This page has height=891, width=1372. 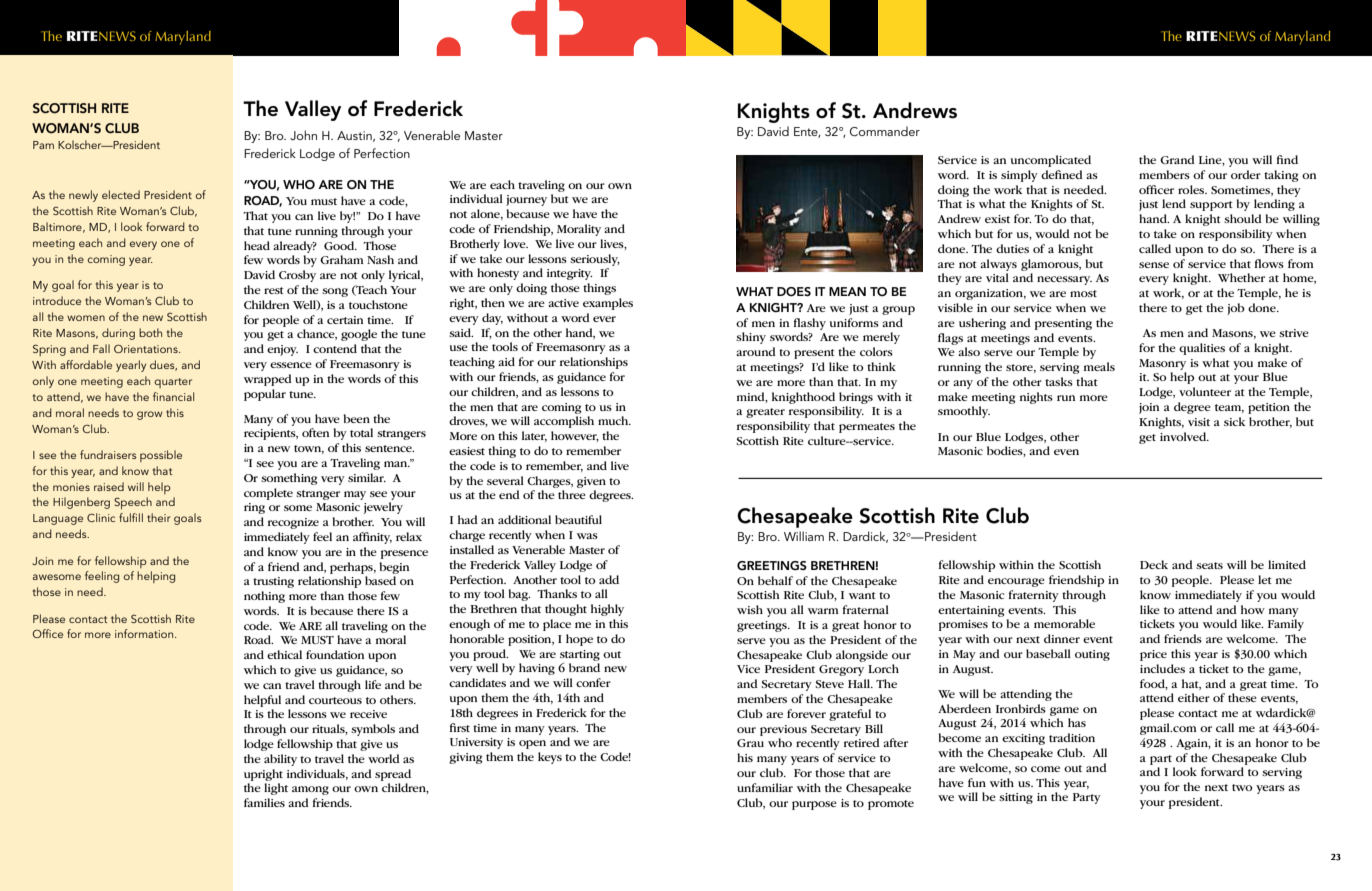 What do you see at coordinates (614, 420) in the page?
I see `much` at bounding box center [614, 420].
